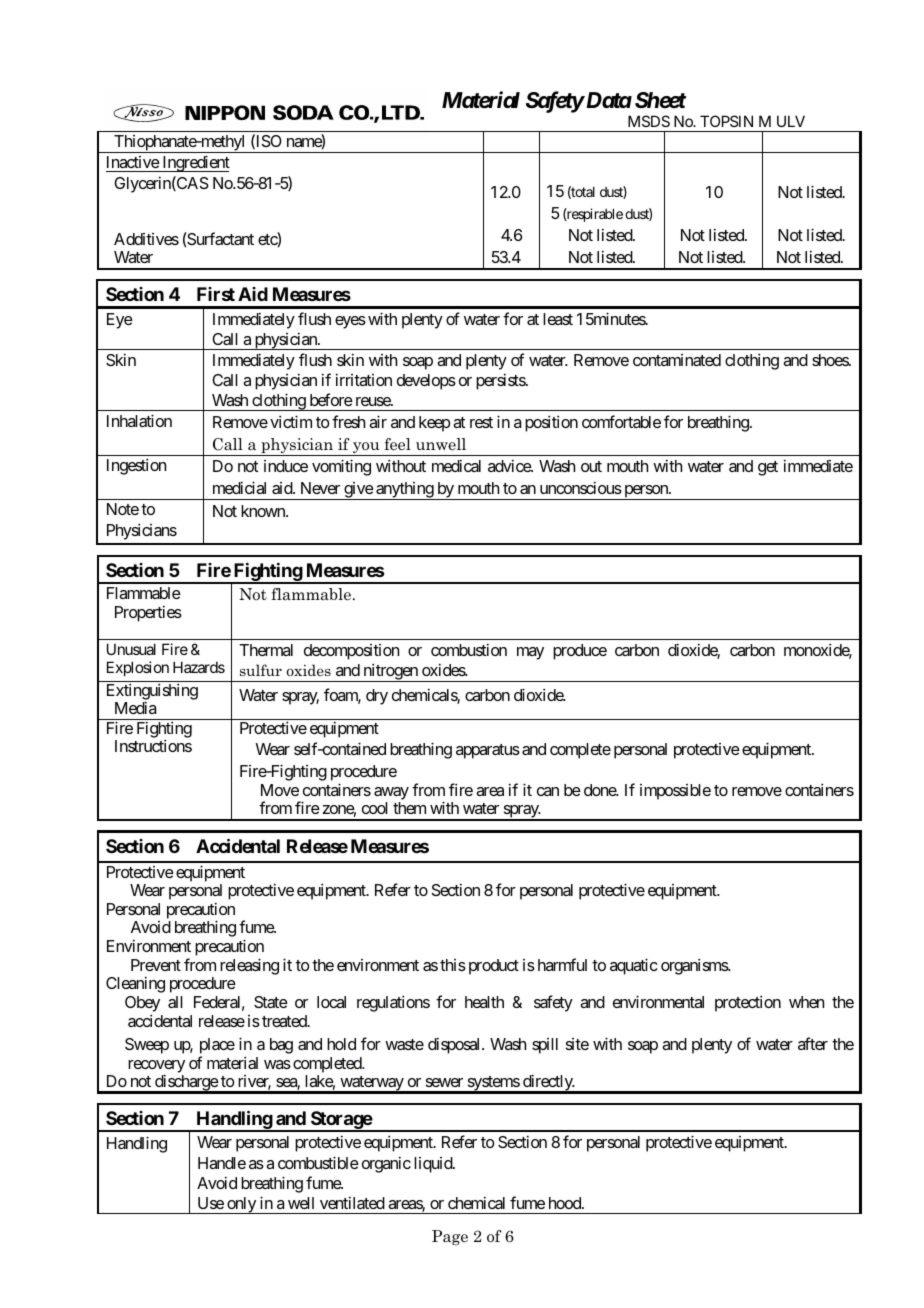 The image size is (924, 1308). I want to click on Sheet, so click(660, 100).
